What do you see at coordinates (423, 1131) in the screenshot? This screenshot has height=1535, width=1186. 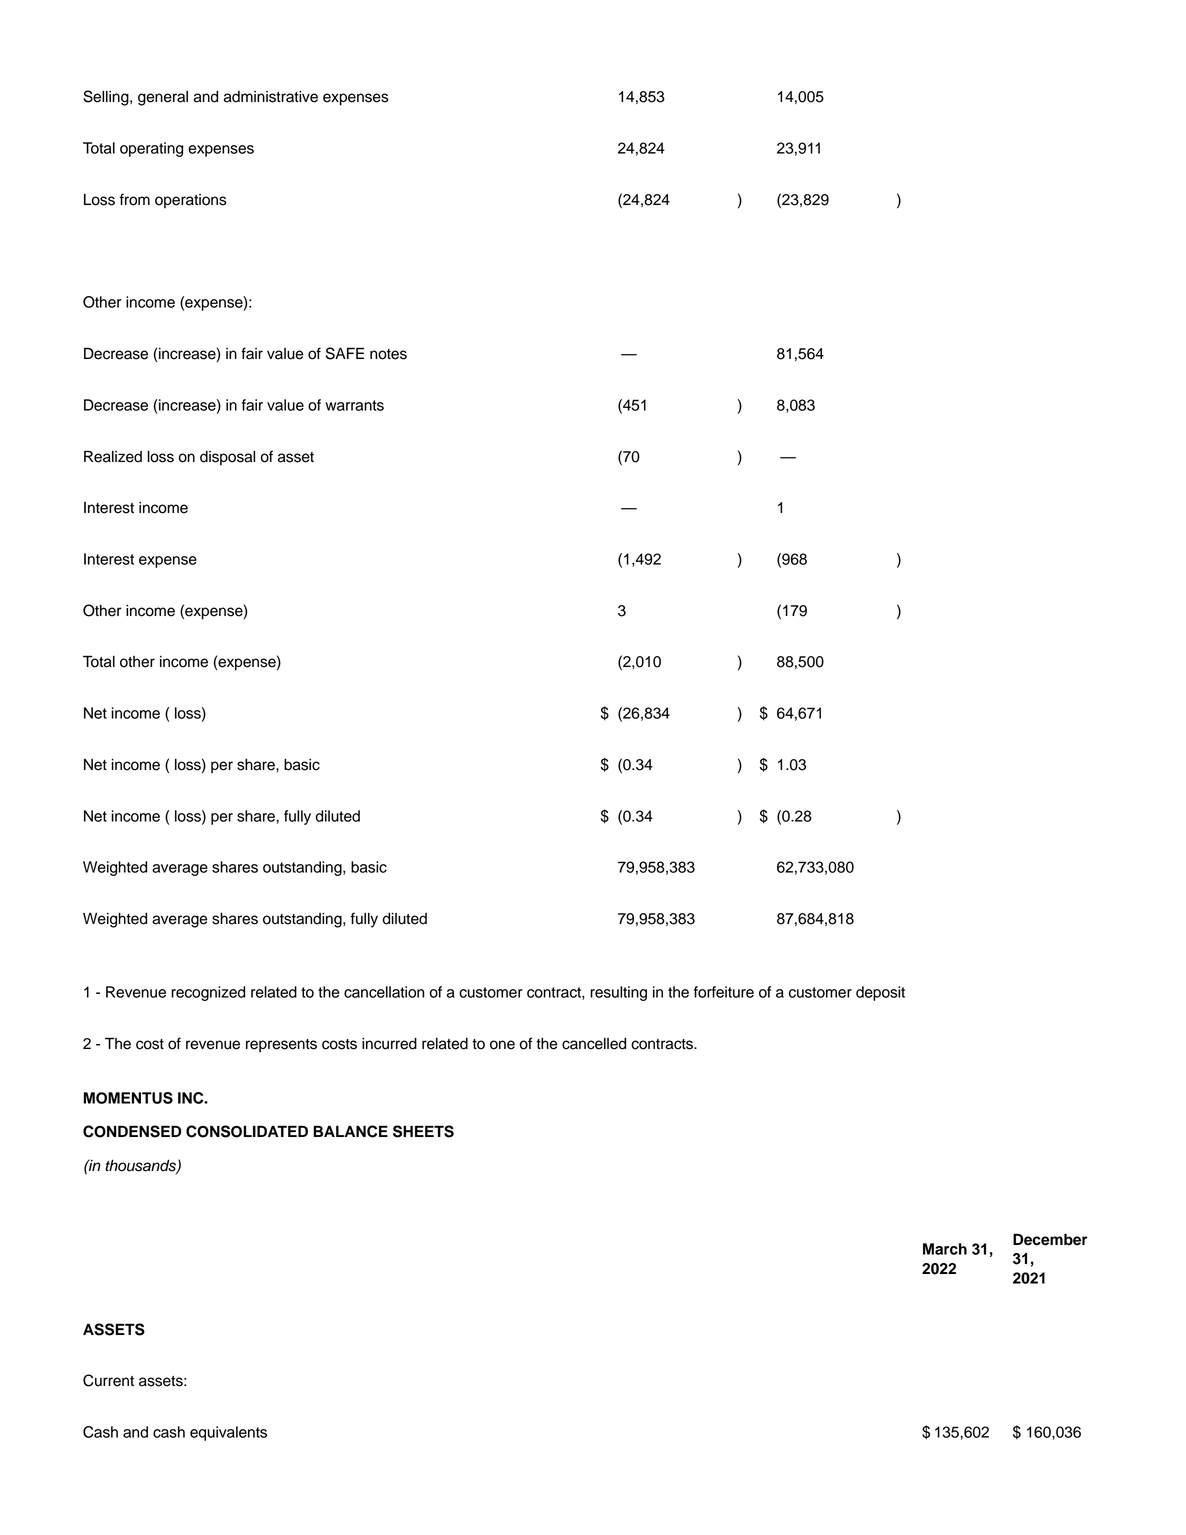 I see `SHEETS` at bounding box center [423, 1131].
